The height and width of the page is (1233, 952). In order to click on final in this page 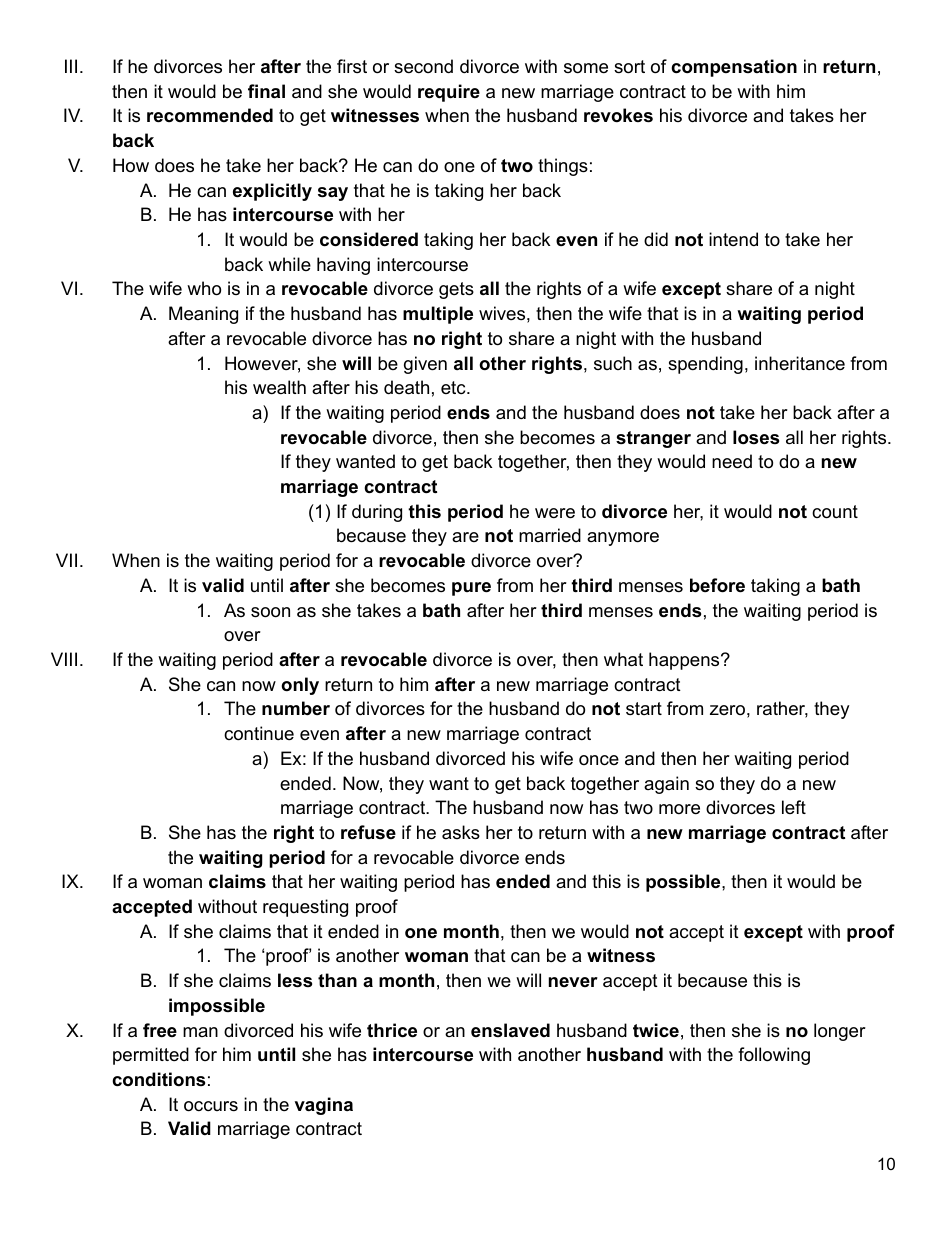, I will do `click(266, 91)`.
